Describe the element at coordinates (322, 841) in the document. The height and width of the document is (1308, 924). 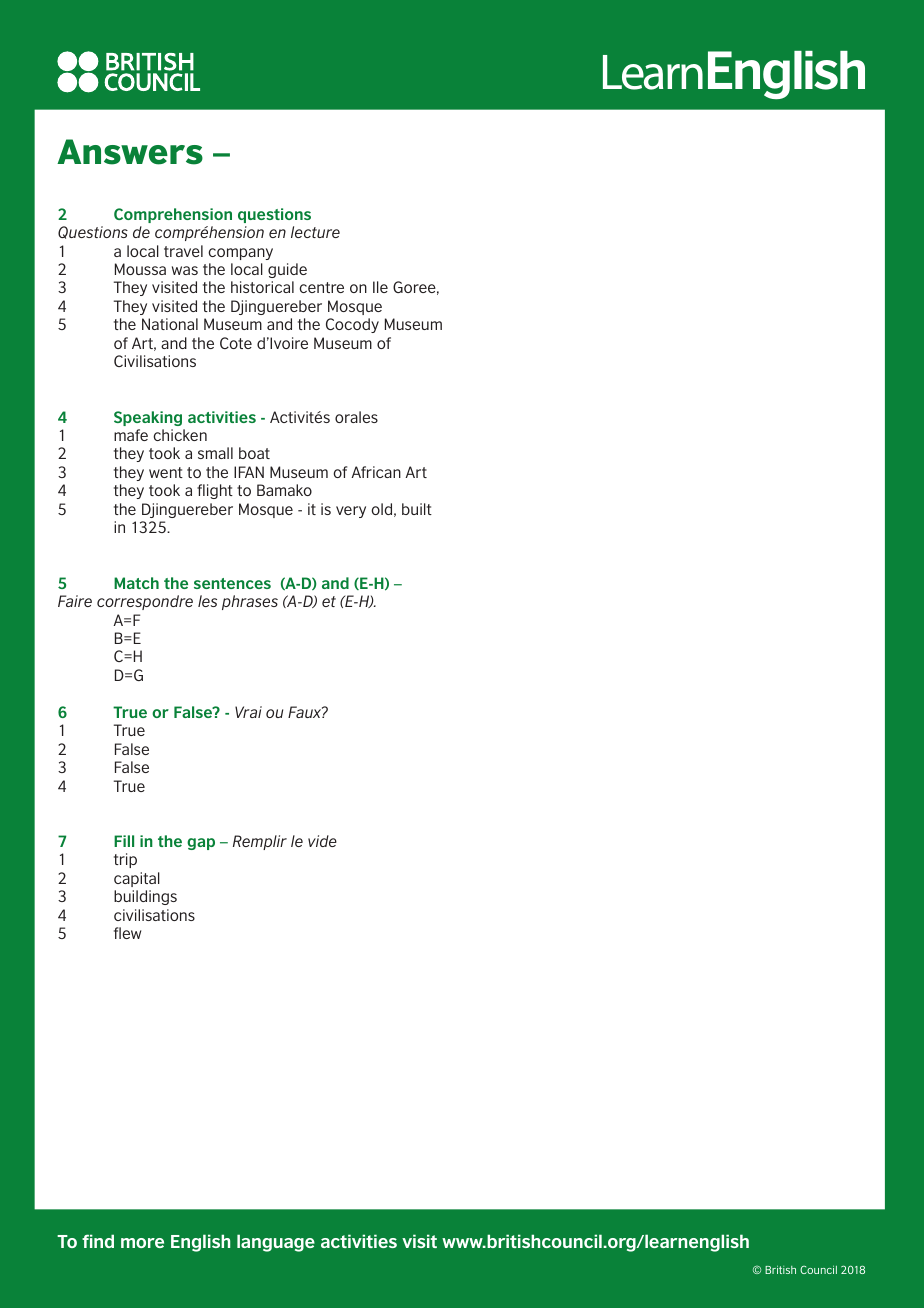
I see `vide` at that location.
